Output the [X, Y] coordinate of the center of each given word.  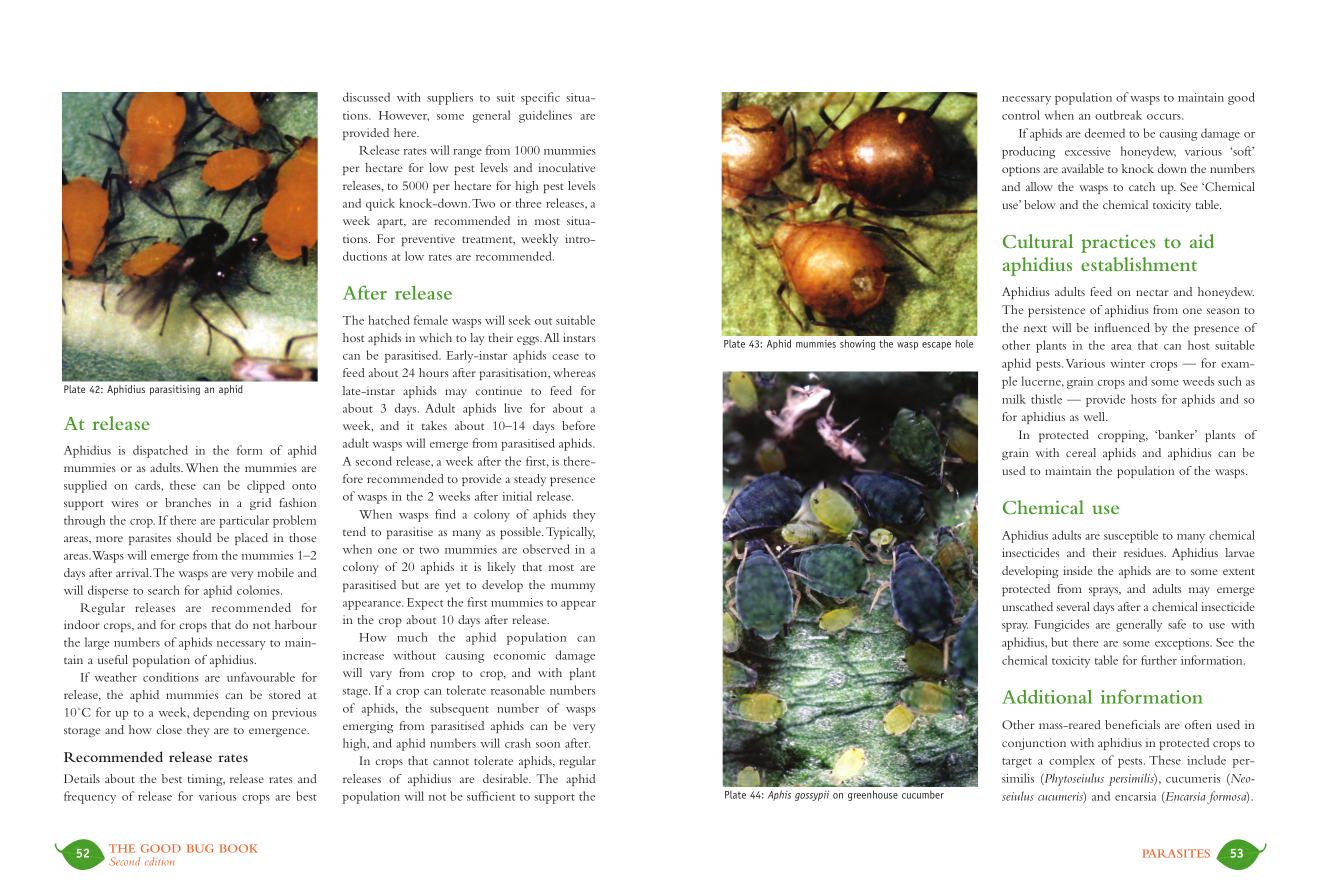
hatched [389, 320]
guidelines [545, 116]
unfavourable [261, 677]
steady [530, 480]
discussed [366, 97]
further [1159, 660]
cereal [1081, 452]
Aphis [779, 795]
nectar [1152, 292]
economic [520, 655]
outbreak [1118, 115]
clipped [266, 486]
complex [1072, 761]
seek [520, 320]
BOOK [238, 848]
